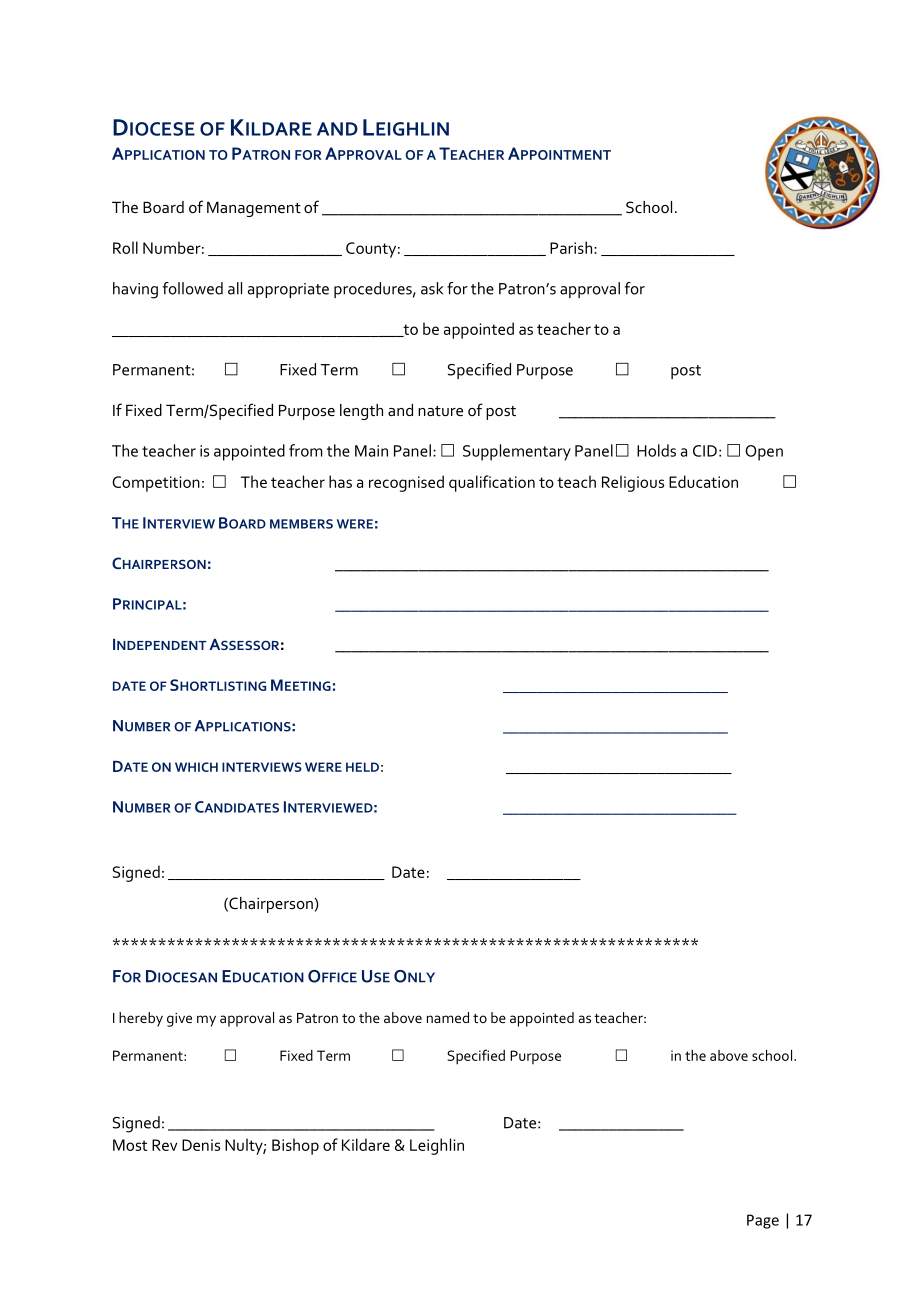  I want to click on WHICH, so click(196, 767).
